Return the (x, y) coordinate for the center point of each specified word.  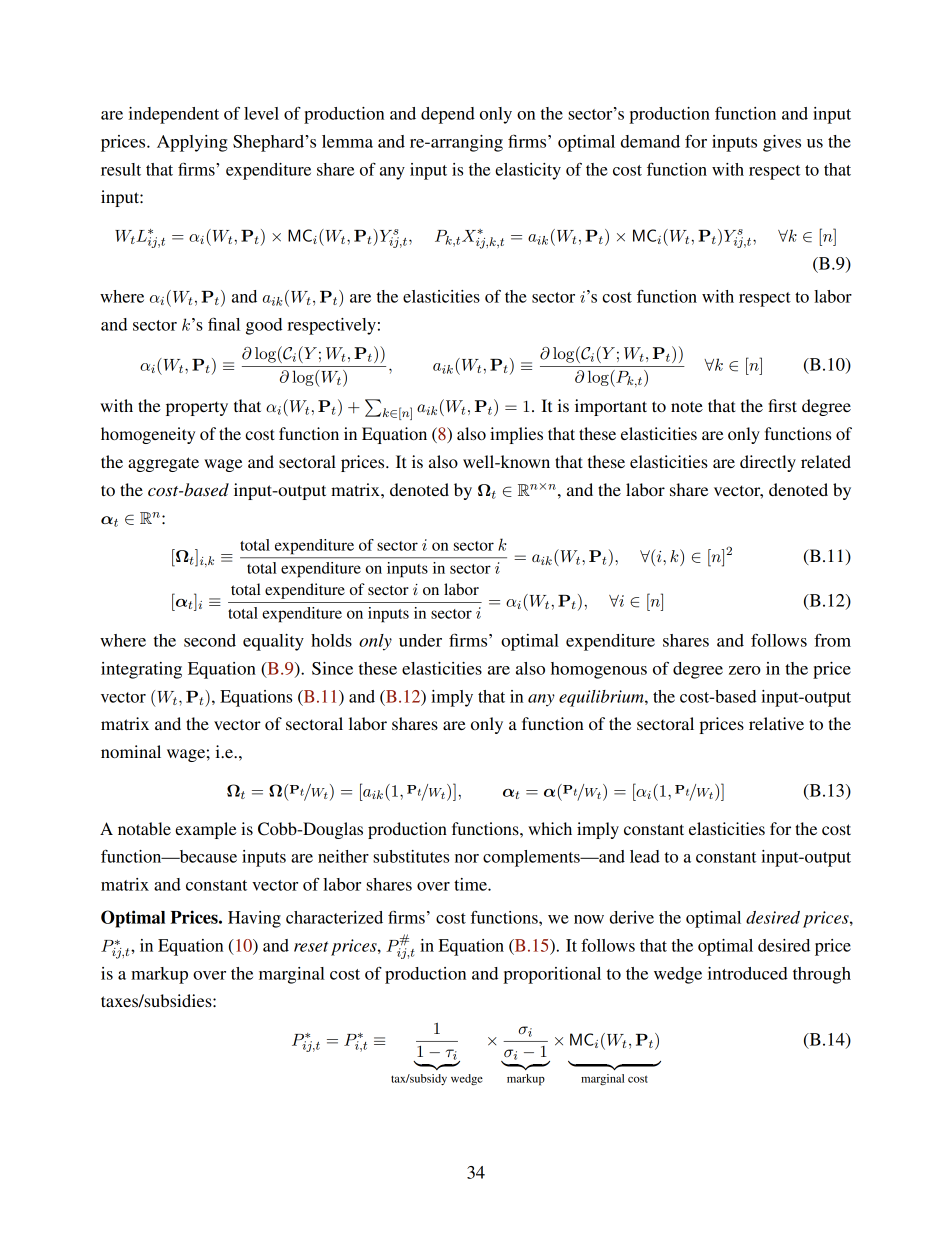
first (782, 405)
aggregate (163, 464)
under (420, 640)
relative (776, 723)
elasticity (528, 171)
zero (745, 670)
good (264, 326)
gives (782, 143)
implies (516, 435)
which (550, 828)
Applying (192, 143)
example (206, 830)
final (224, 324)
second (210, 640)
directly (768, 463)
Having (254, 919)
